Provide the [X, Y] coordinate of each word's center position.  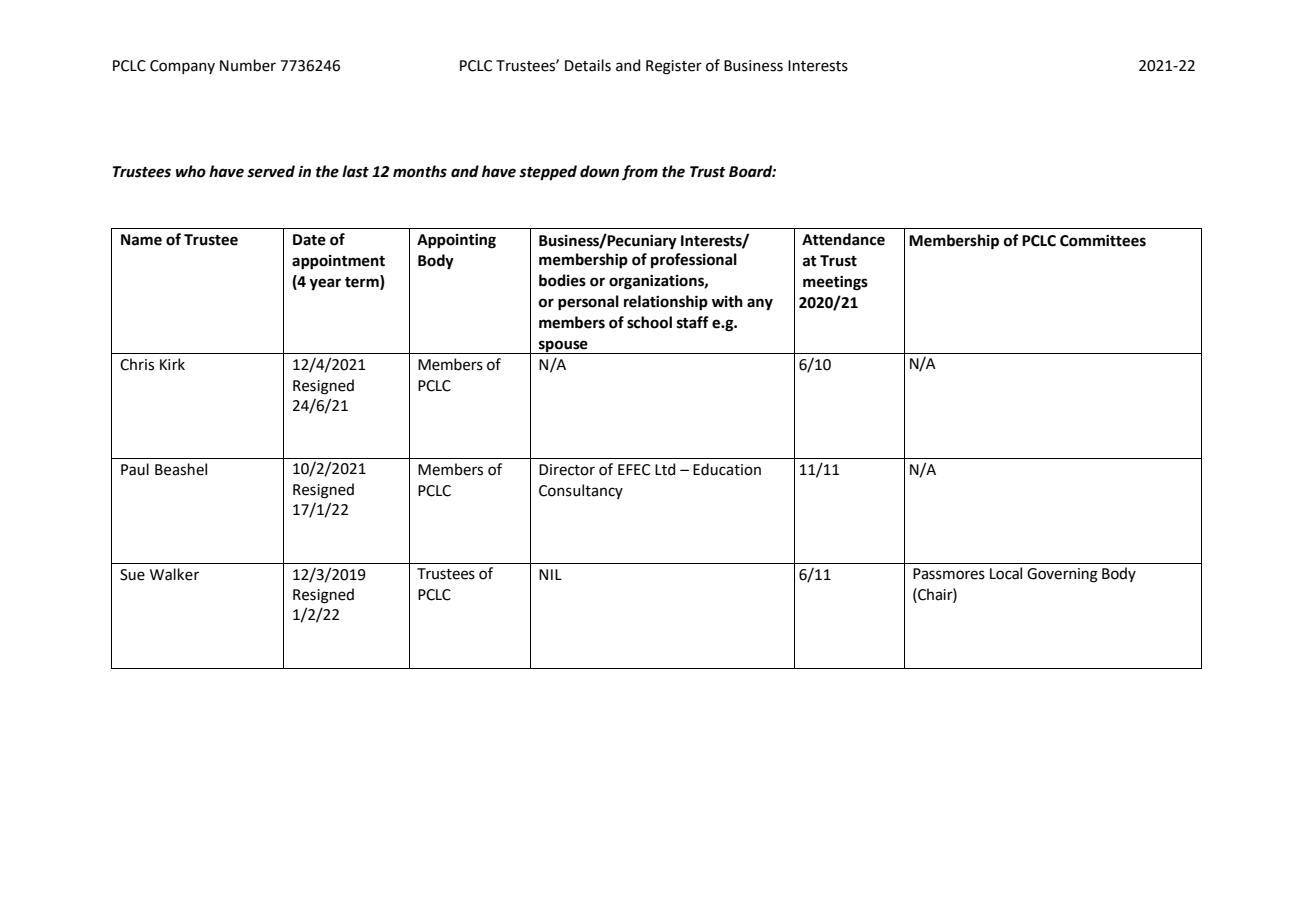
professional [694, 260]
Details [588, 65]
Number [248, 65]
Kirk [172, 364]
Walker [174, 574]
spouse [563, 347]
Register [674, 67]
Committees [1103, 241]
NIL [550, 574]
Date [309, 240]
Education [727, 469]
